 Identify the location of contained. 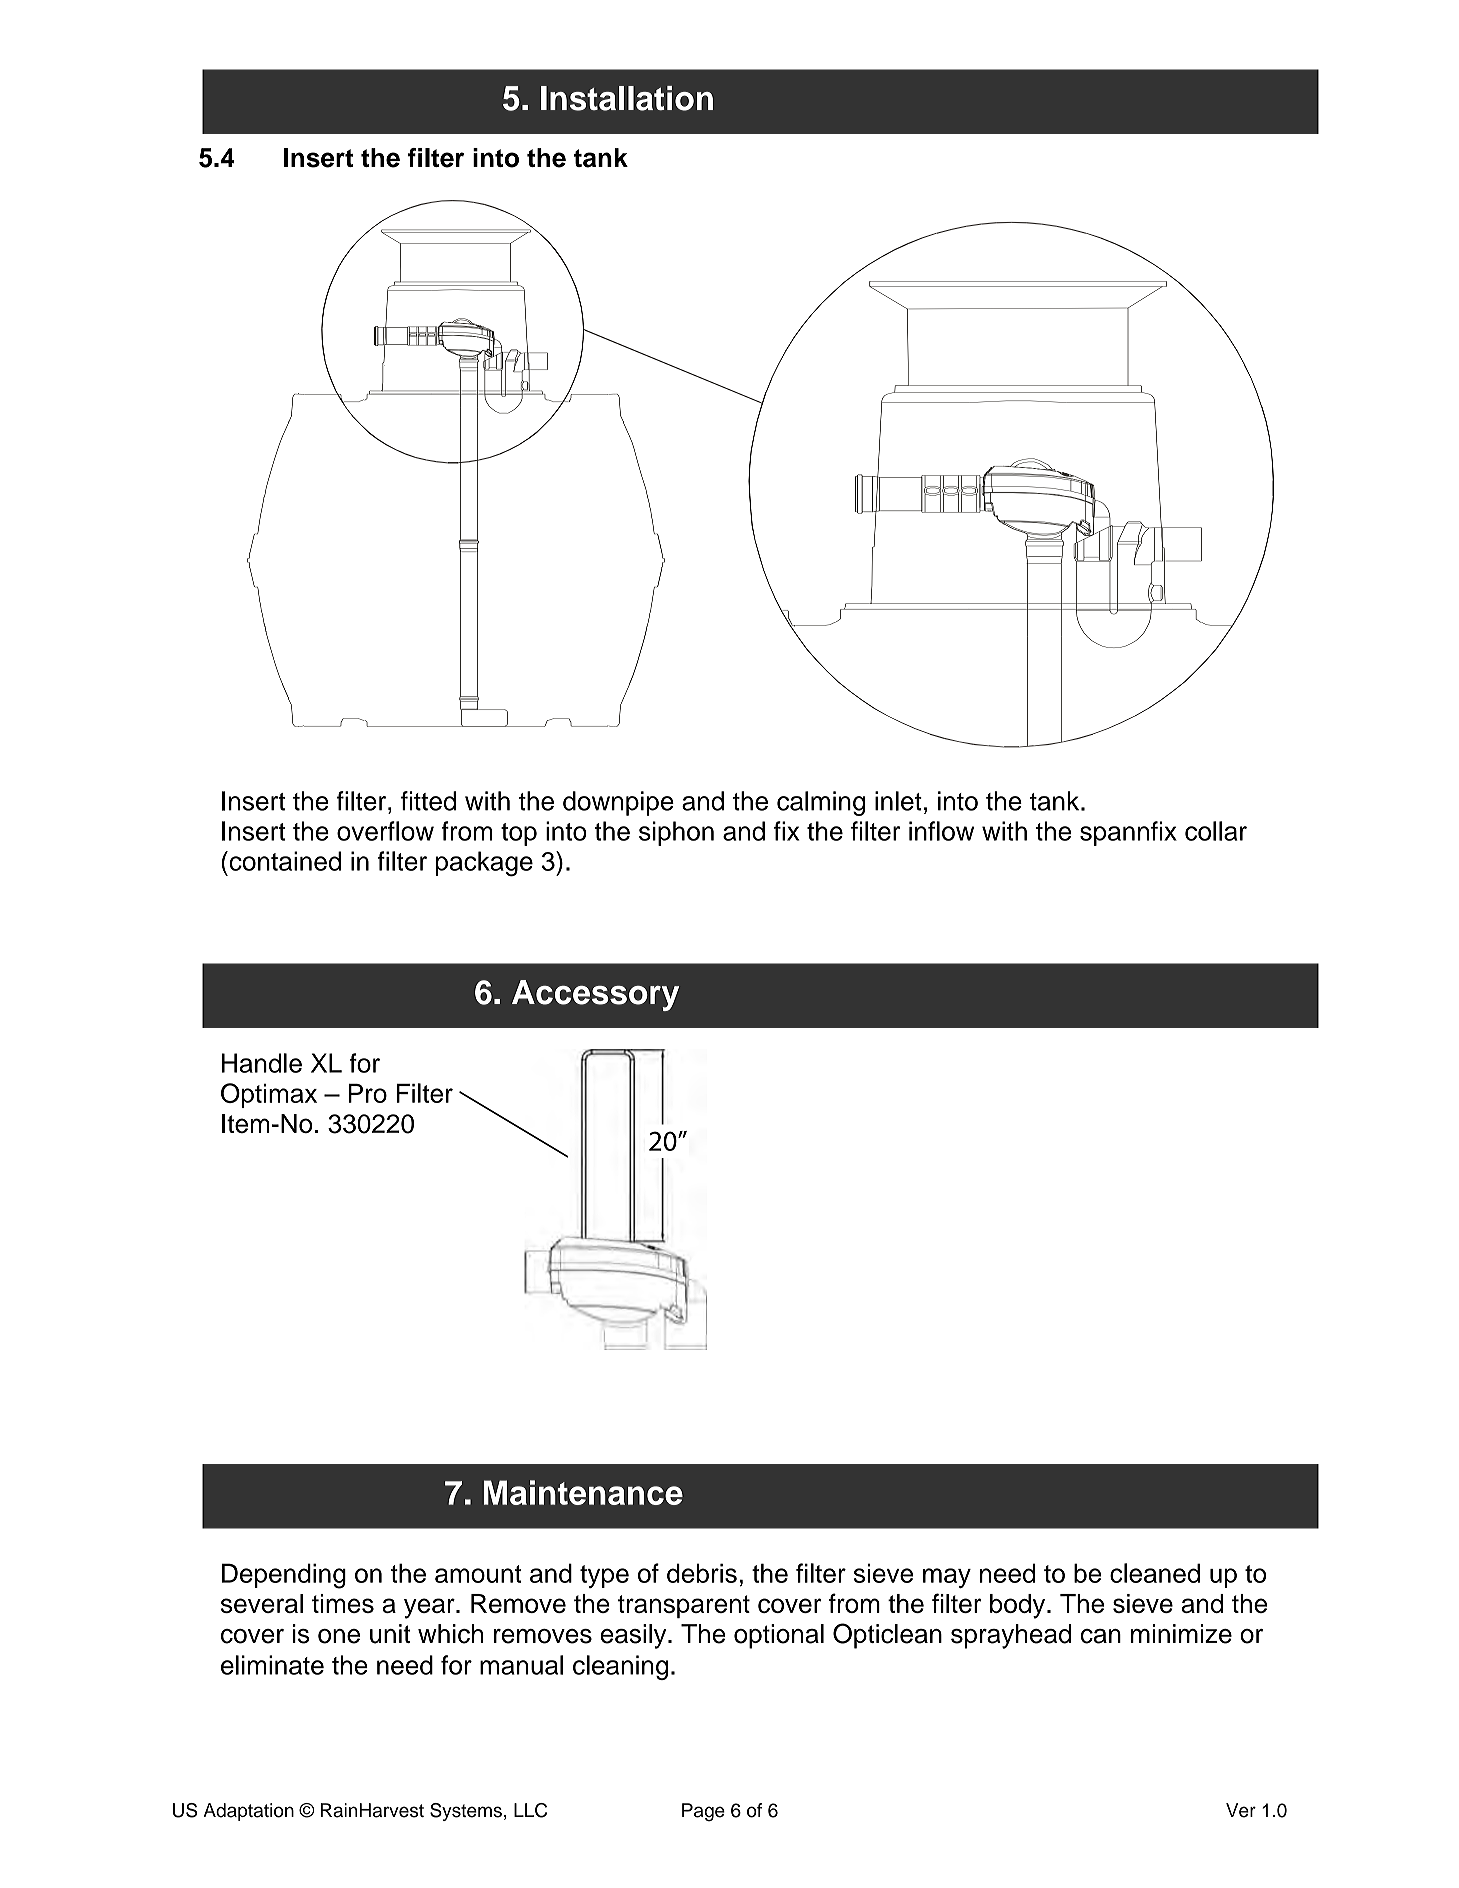
(284, 861).
